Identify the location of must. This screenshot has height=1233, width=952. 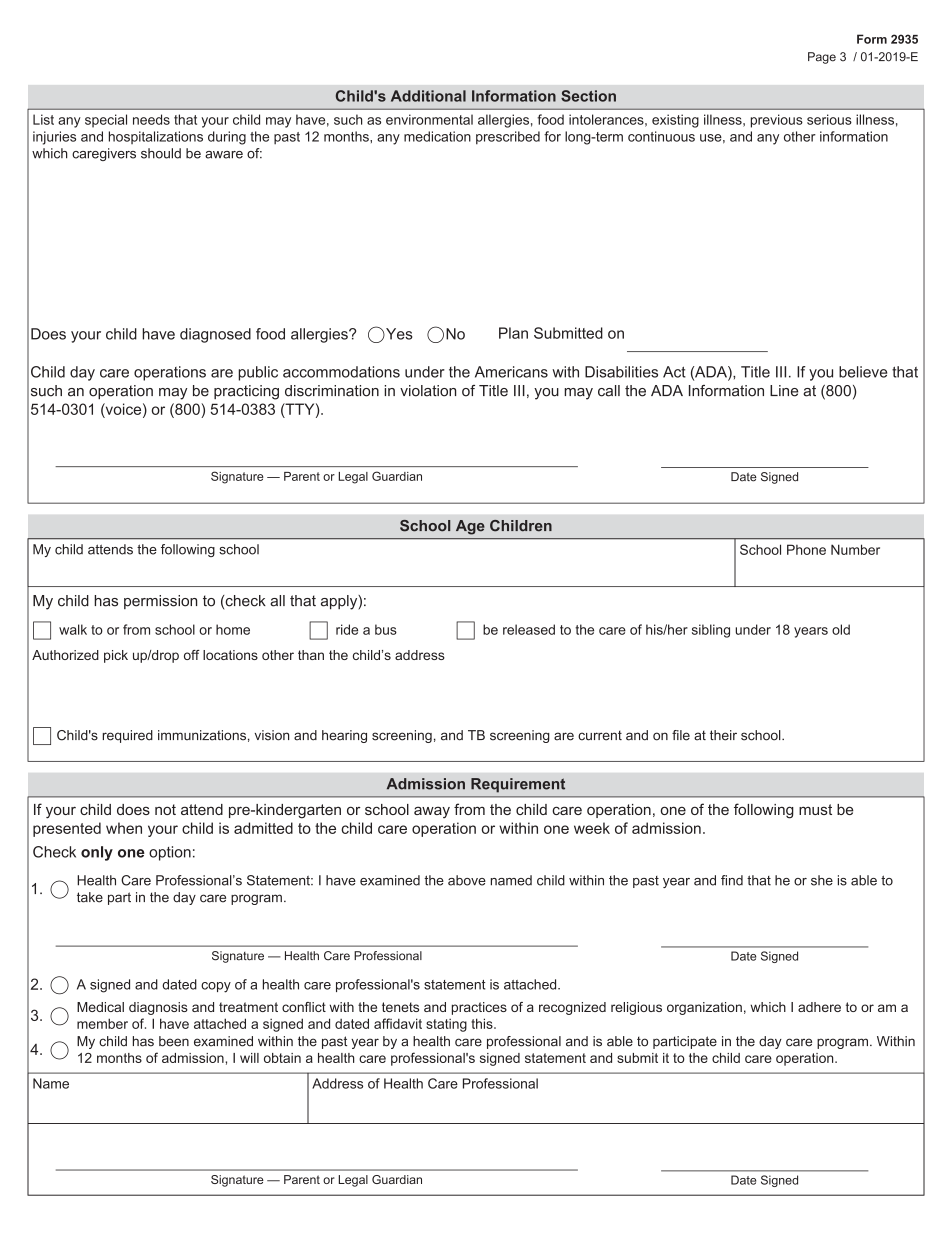
(815, 809).
